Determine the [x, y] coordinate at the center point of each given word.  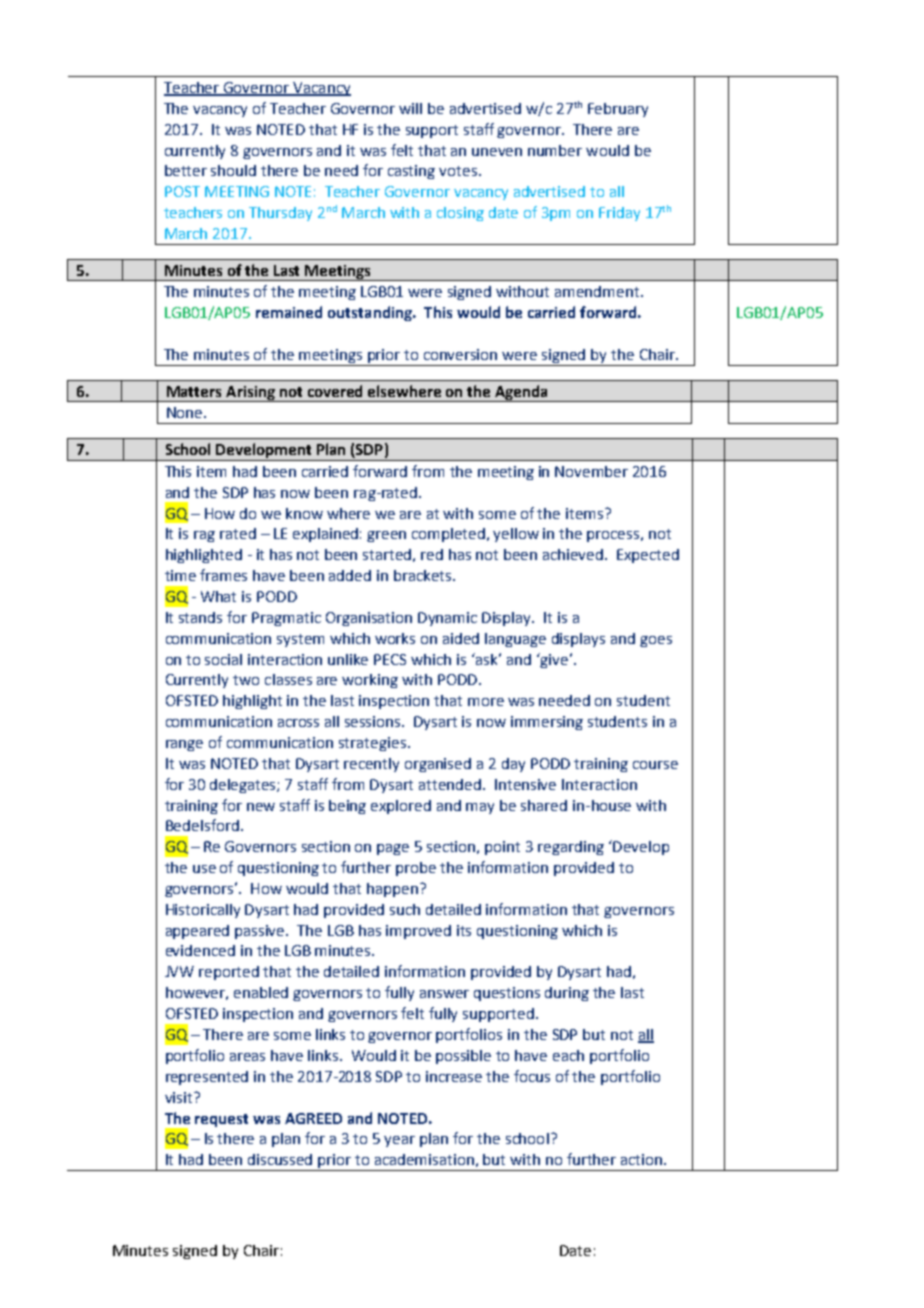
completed [448, 535]
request [221, 1120]
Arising [250, 394]
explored [401, 807]
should [233, 170]
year [399, 1141]
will [410, 108]
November [591, 471]
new [261, 807]
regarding [571, 848]
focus [532, 1076]
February [618, 110]
